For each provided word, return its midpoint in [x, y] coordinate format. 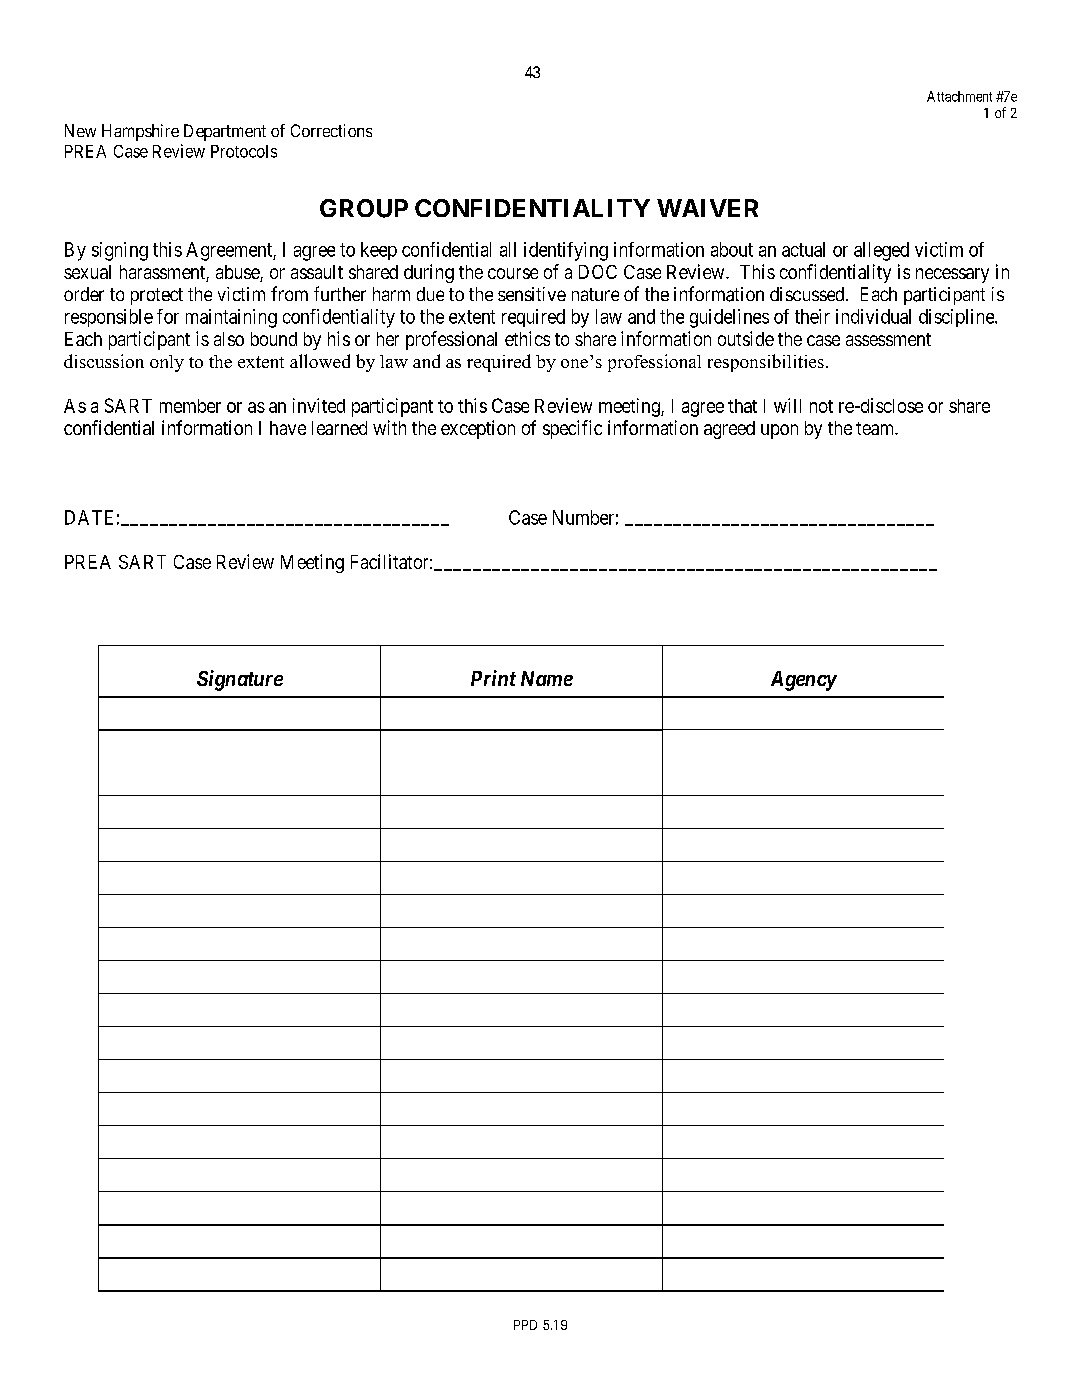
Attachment [959, 96]
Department [225, 132]
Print [493, 678]
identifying [566, 251]
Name [547, 678]
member [190, 406]
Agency [804, 681]
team [876, 428]
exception [478, 429]
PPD [525, 1325]
